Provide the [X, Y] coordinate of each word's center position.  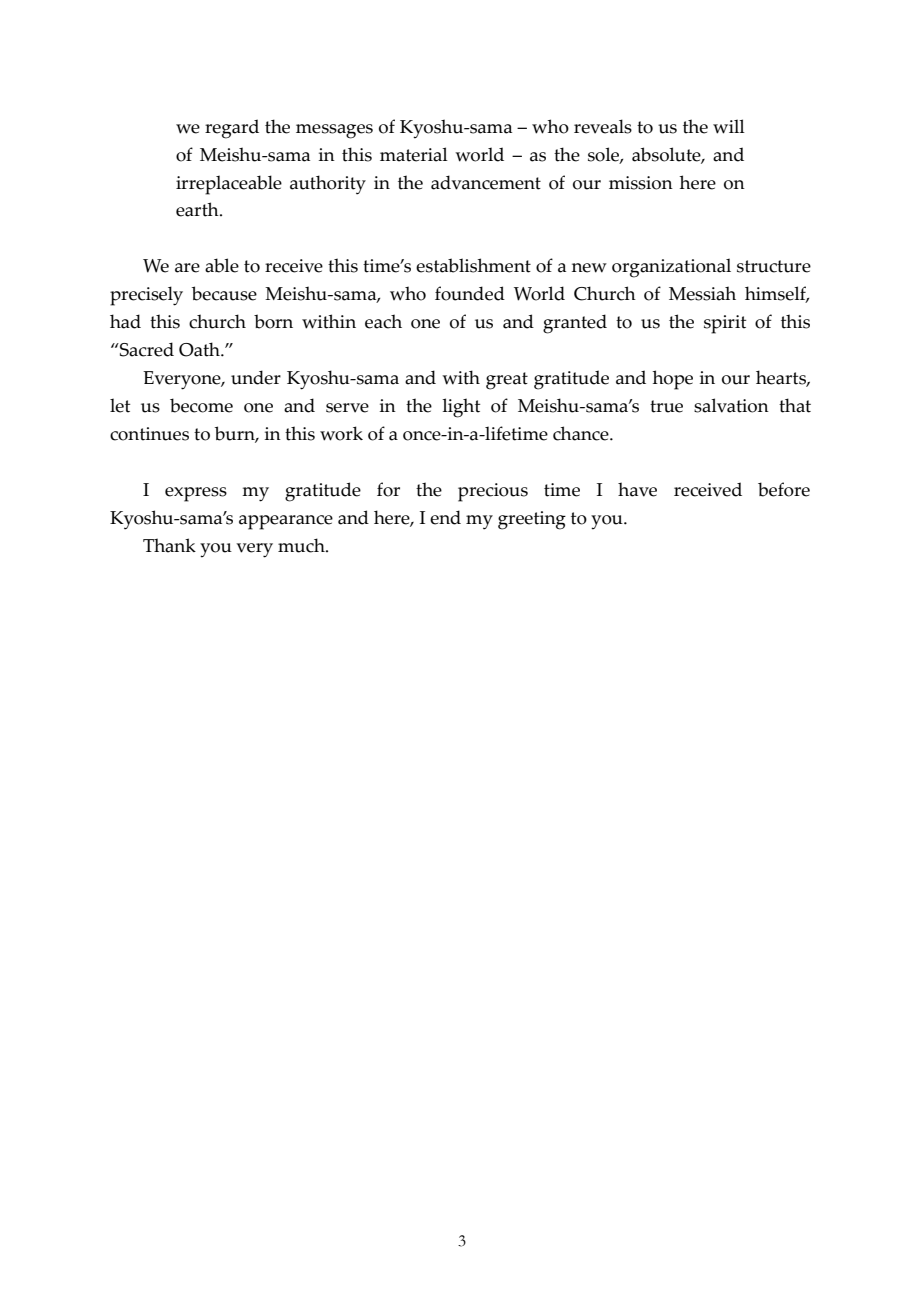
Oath [200, 349]
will [729, 126]
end [445, 517]
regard [232, 129]
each [383, 321]
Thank [169, 545]
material [414, 154]
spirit [725, 324]
